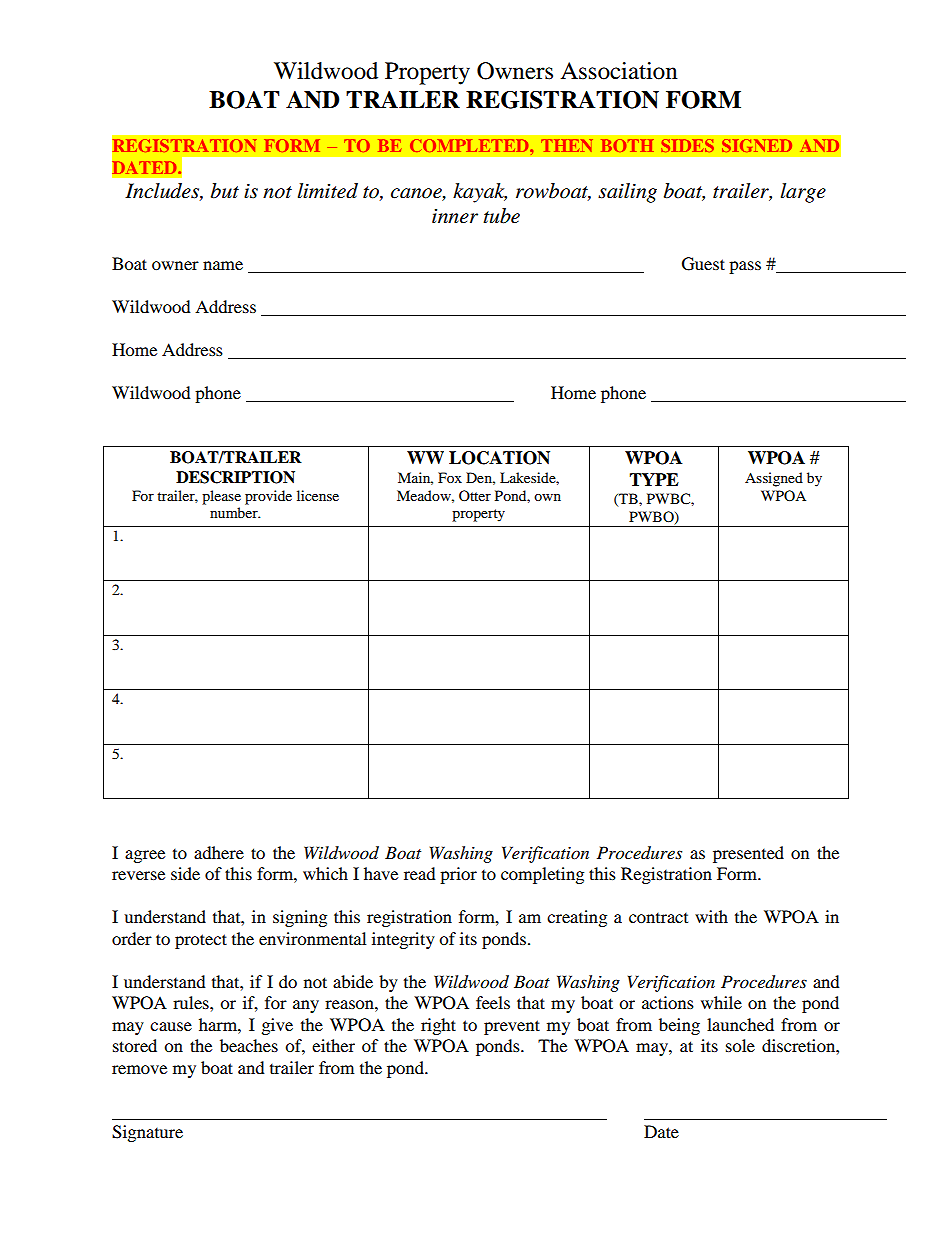  What do you see at coordinates (627, 145) in the document?
I see `BOTH` at bounding box center [627, 145].
